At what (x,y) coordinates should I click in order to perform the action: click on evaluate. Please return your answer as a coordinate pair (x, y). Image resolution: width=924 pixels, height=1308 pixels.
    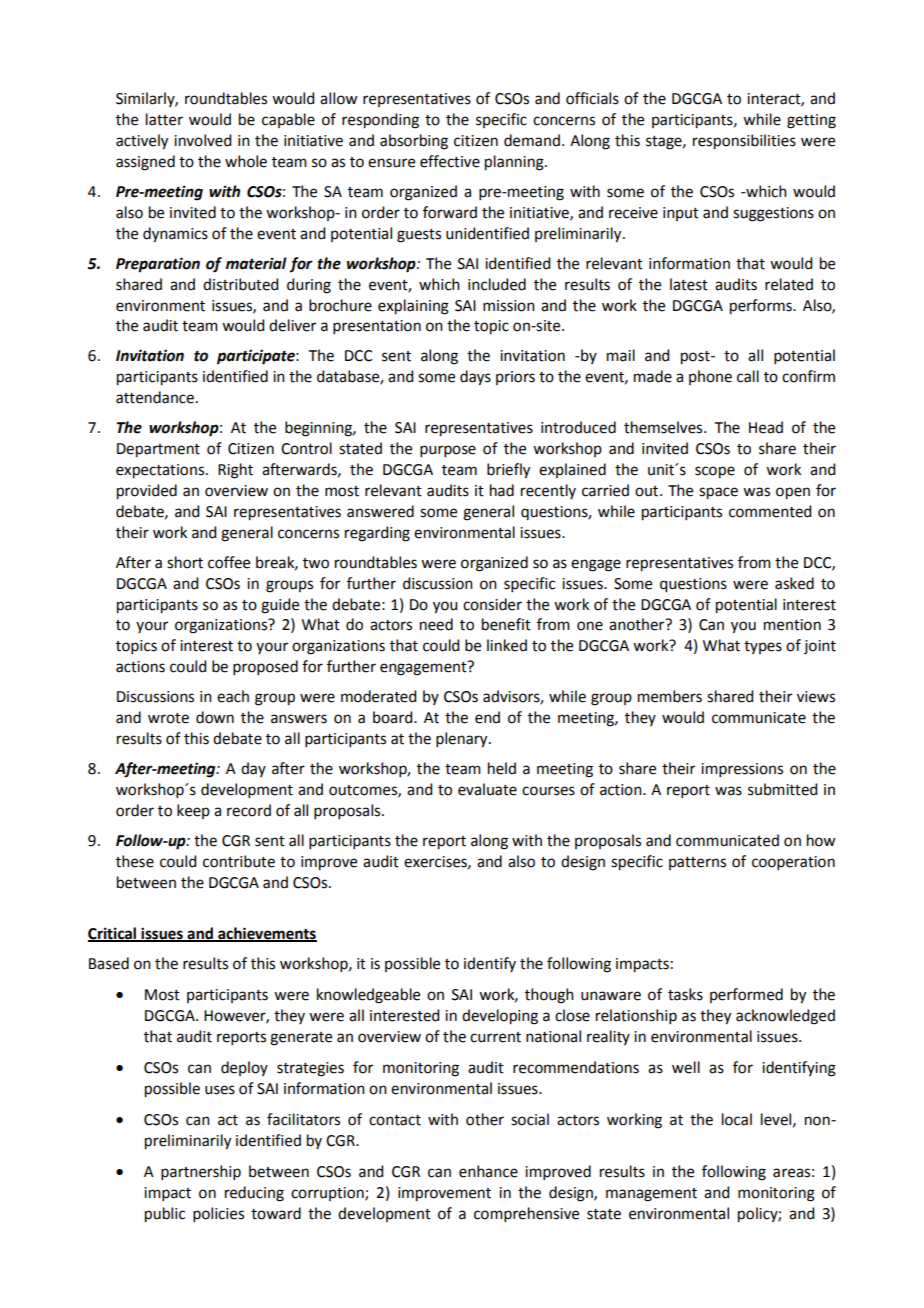
    Looking at the image, I should click on (487, 789).
